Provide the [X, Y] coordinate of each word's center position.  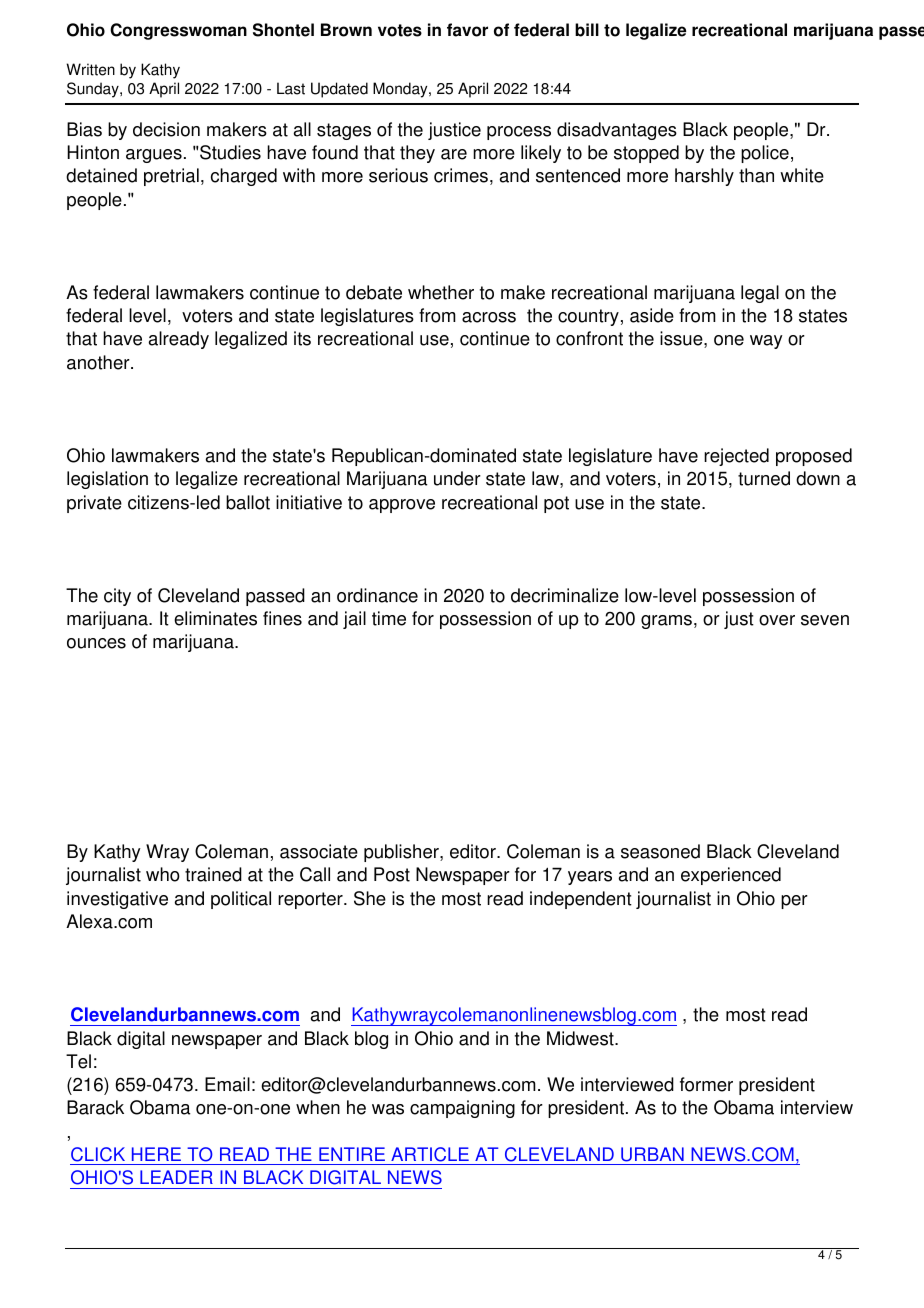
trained [213, 874]
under [457, 478]
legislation [107, 480]
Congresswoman [178, 31]
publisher [402, 853]
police [765, 154]
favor [467, 30]
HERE [156, 1154]
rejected [736, 457]
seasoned [660, 851]
